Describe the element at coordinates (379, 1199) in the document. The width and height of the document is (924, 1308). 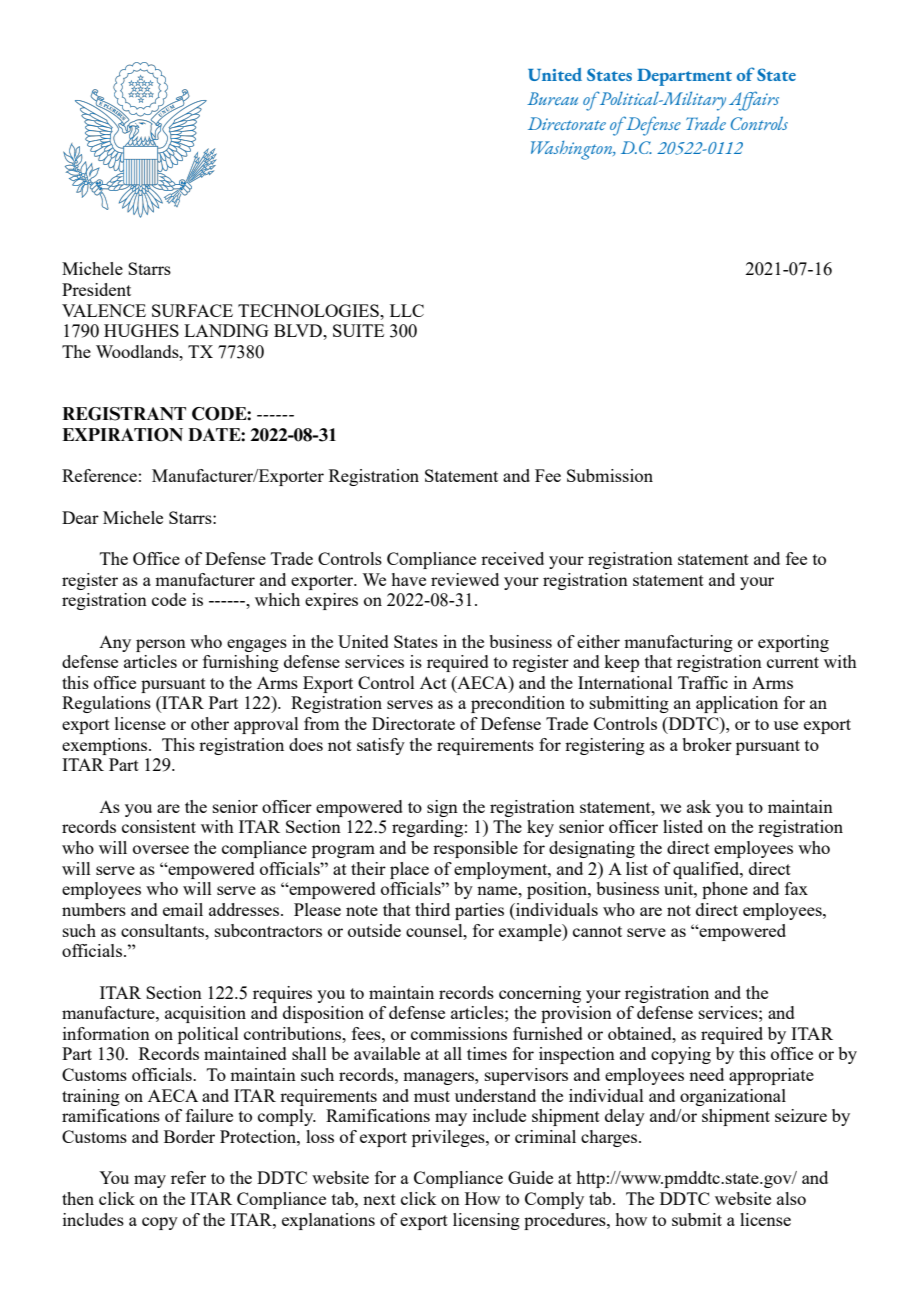
I see `next` at that location.
